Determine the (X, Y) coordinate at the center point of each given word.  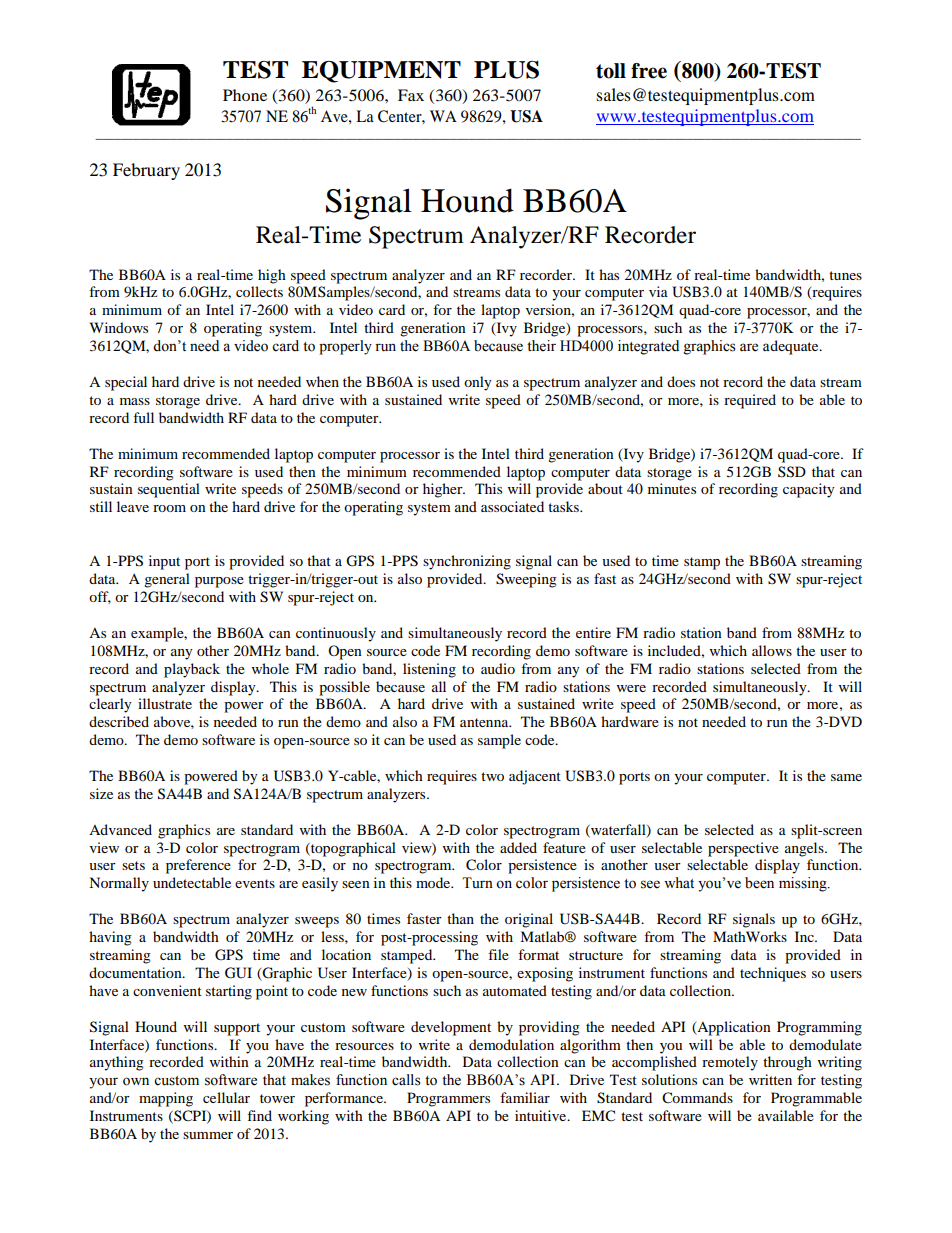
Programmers (448, 1099)
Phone (245, 95)
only (478, 383)
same (846, 777)
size (101, 793)
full (143, 417)
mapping (166, 1099)
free (649, 71)
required (750, 401)
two (492, 776)
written (770, 1079)
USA (526, 116)
